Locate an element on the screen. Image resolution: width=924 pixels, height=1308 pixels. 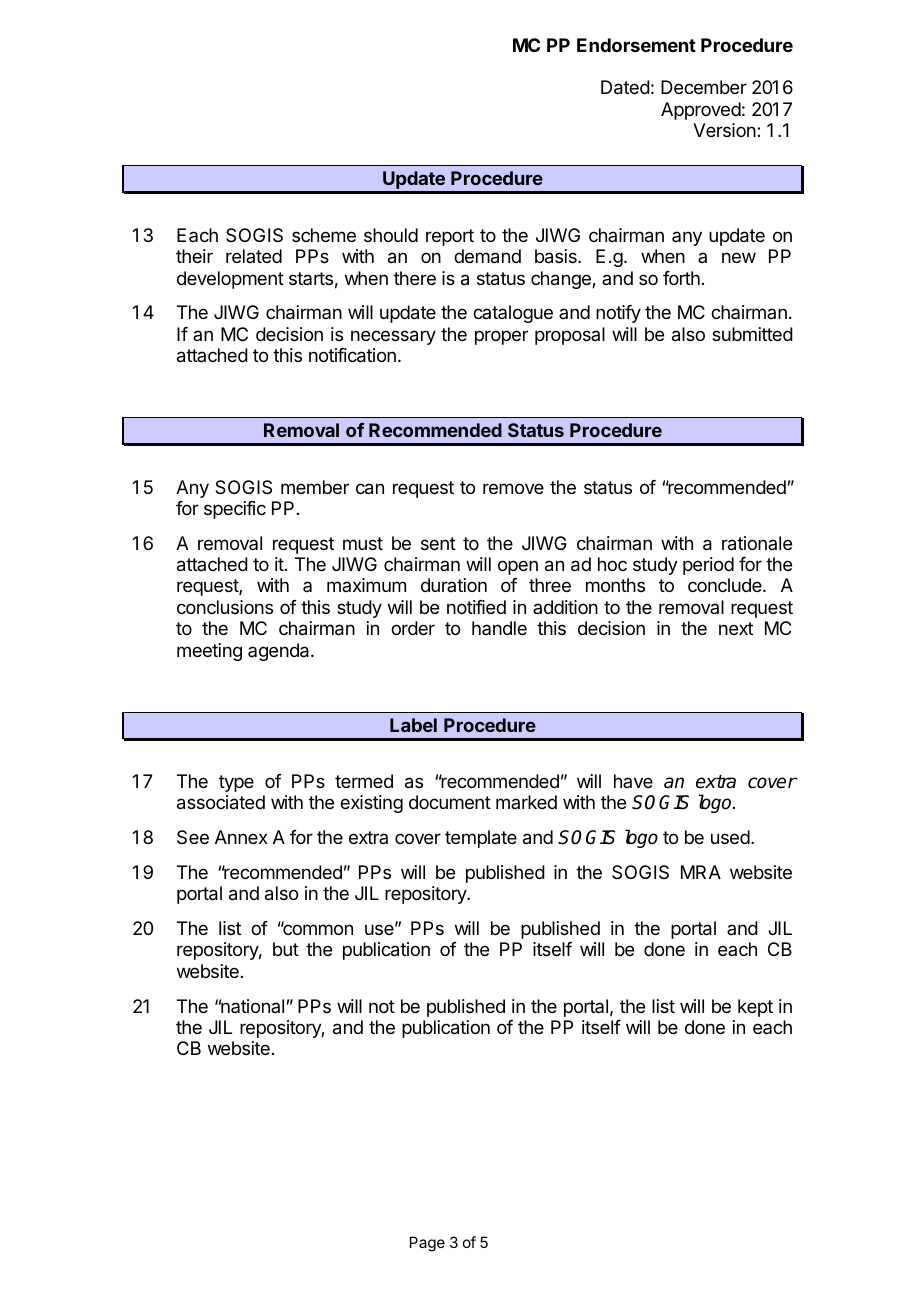
but is located at coordinates (286, 949).
